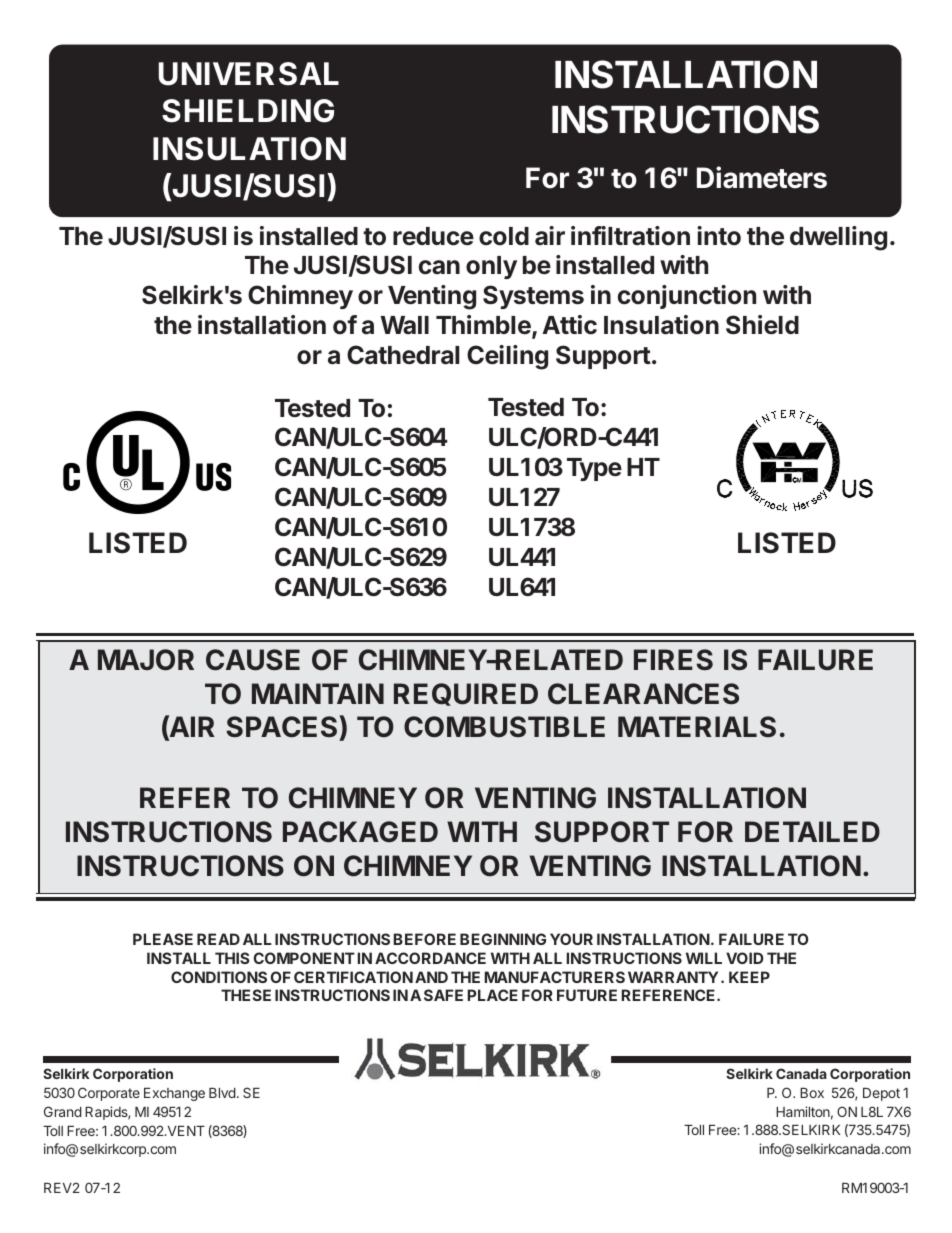 The height and width of the screenshot is (1233, 952). Describe the element at coordinates (504, 236) in the screenshot. I see `cold` at that location.
